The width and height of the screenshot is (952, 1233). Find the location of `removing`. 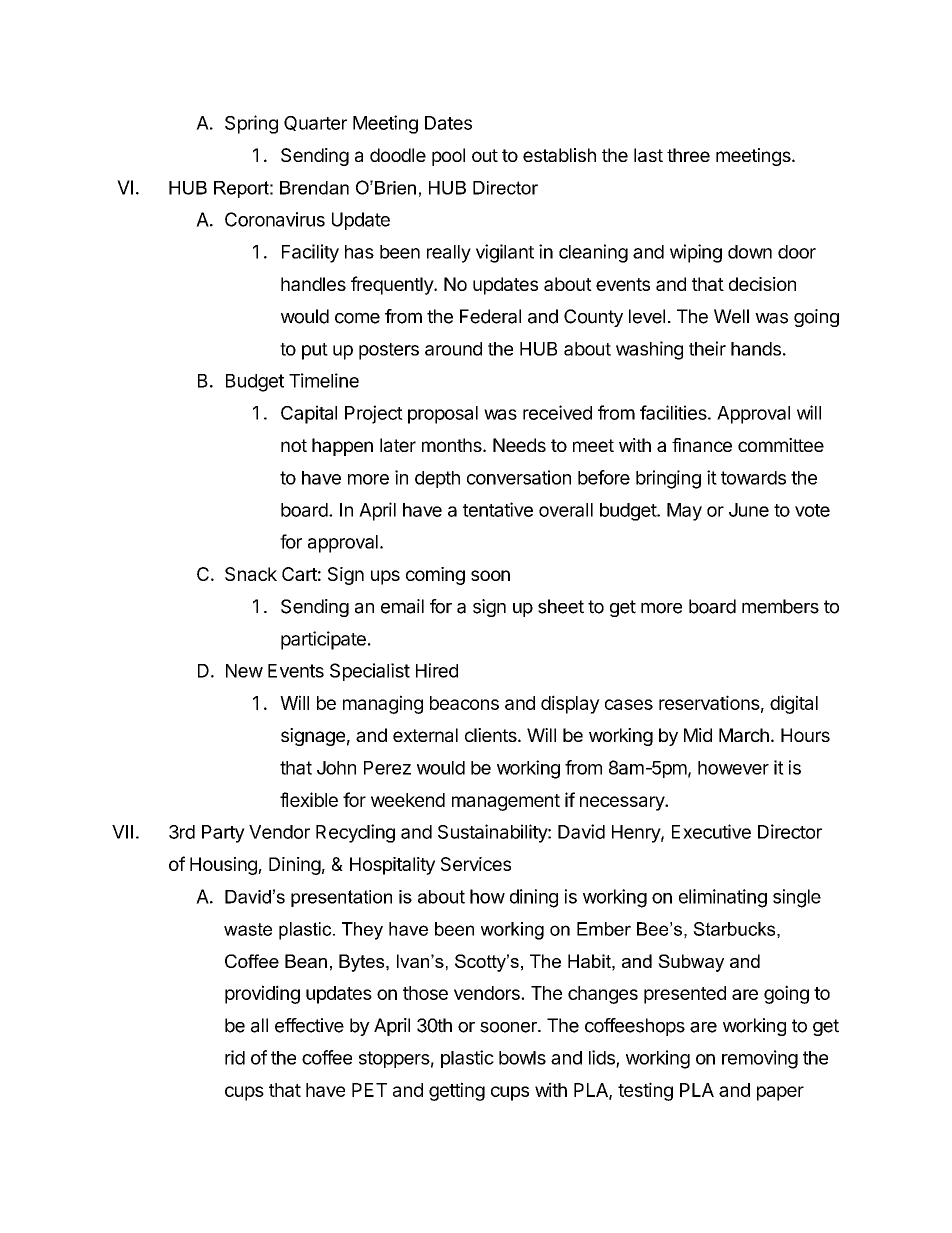

removing is located at coordinates (760, 1059).
